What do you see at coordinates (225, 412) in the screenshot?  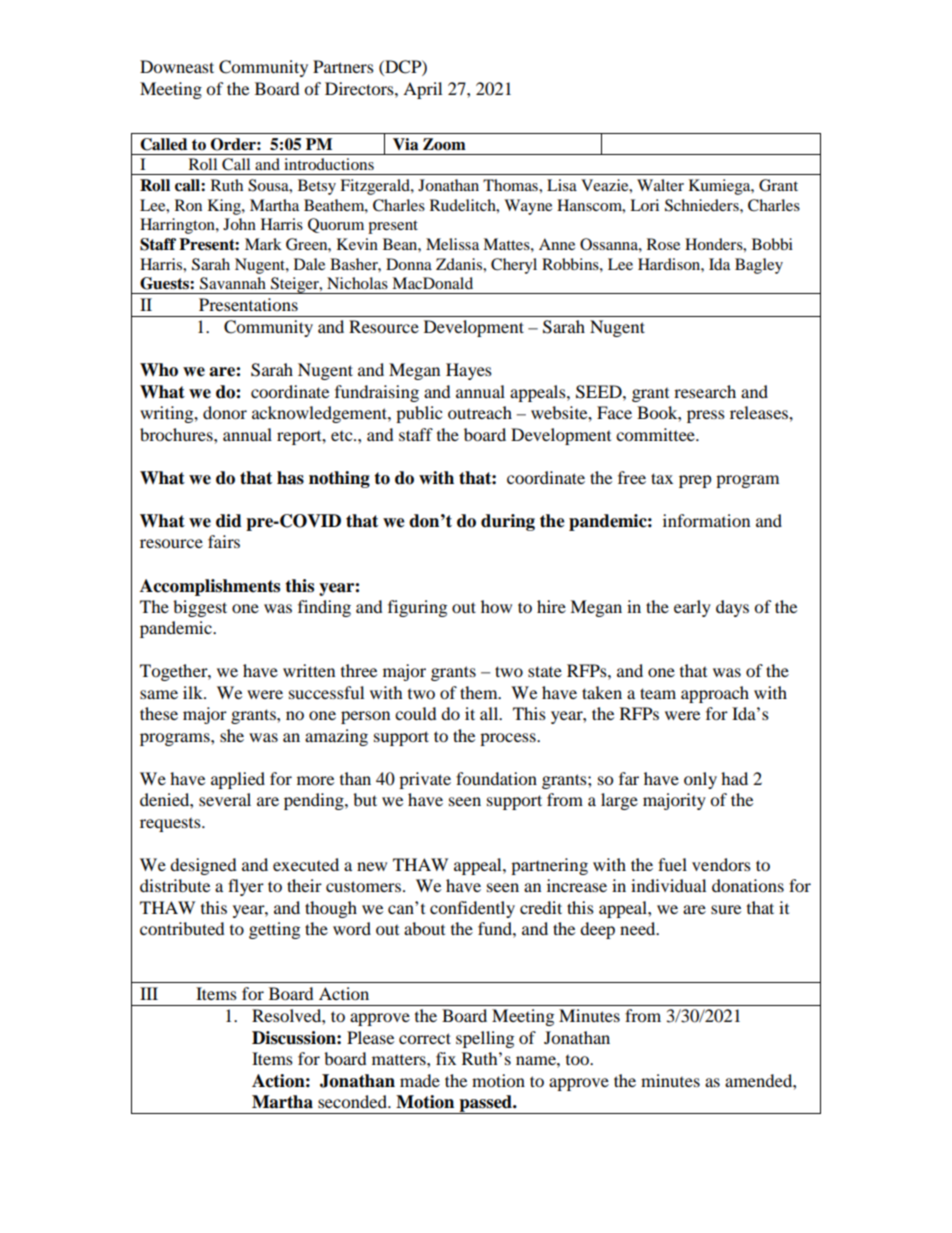 I see `donor` at bounding box center [225, 412].
